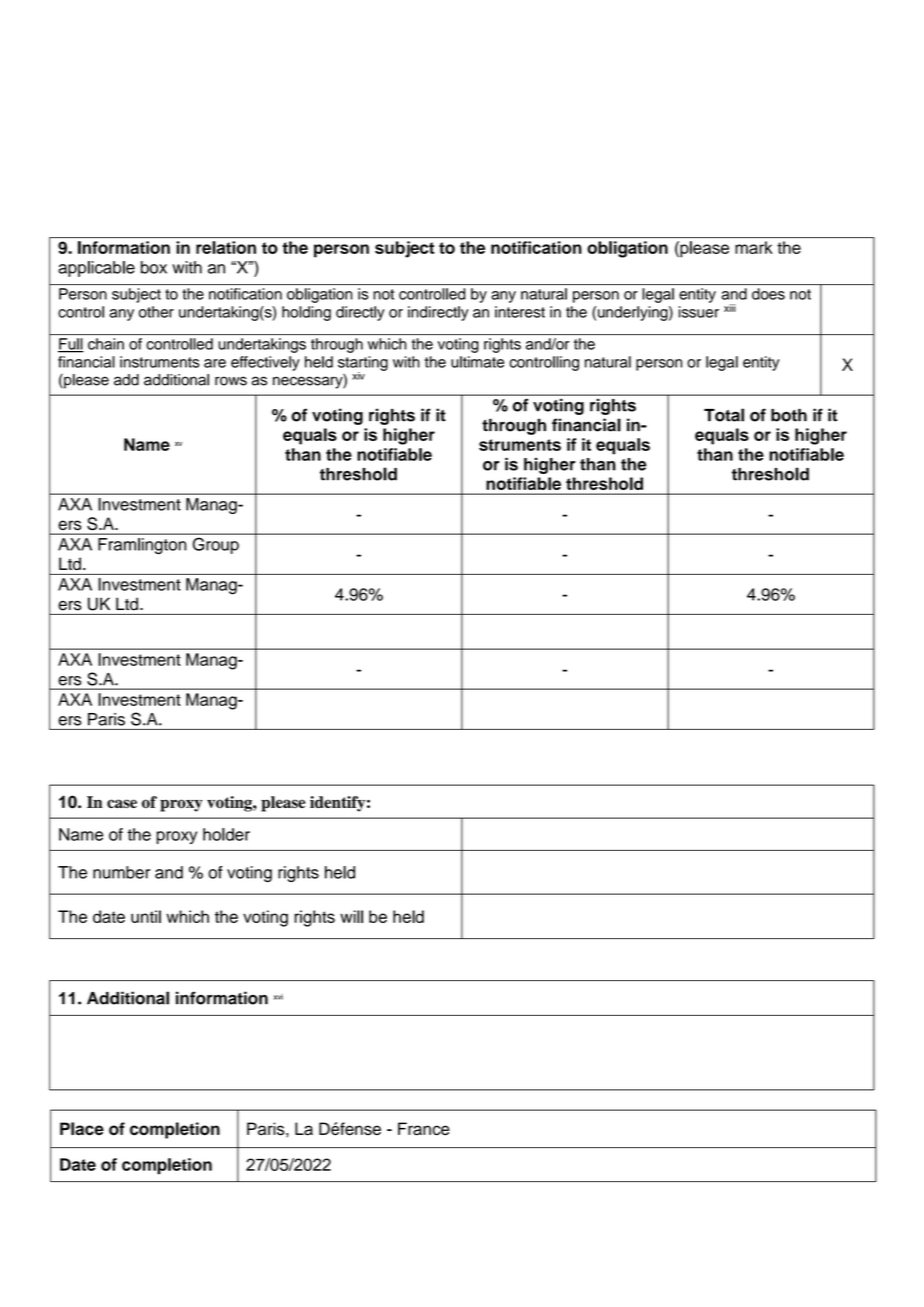 The height and width of the document is (1307, 924). I want to click on holder, so click(226, 834).
